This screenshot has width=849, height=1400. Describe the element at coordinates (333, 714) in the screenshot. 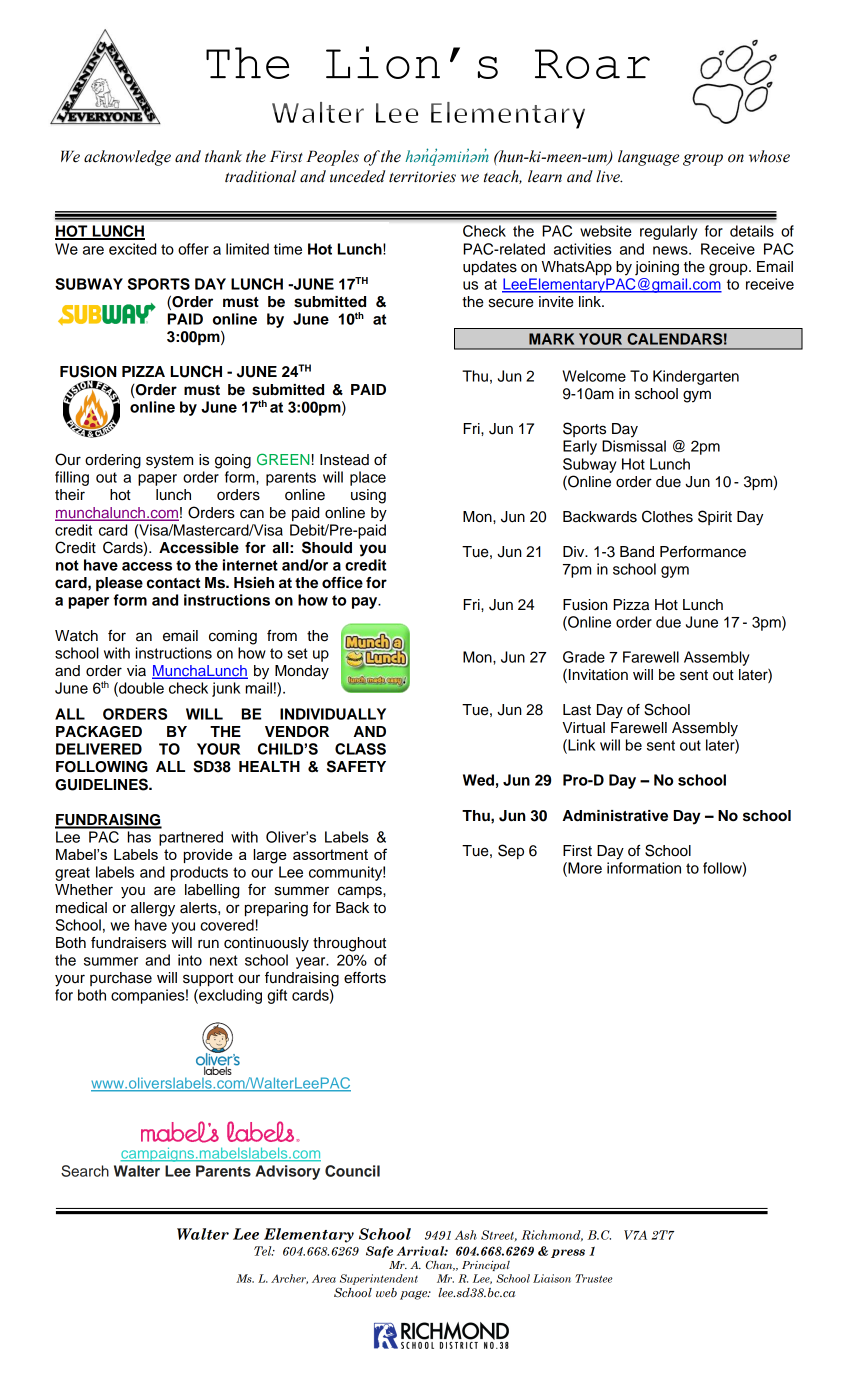

I see `INDIVIDUALLY` at that location.
